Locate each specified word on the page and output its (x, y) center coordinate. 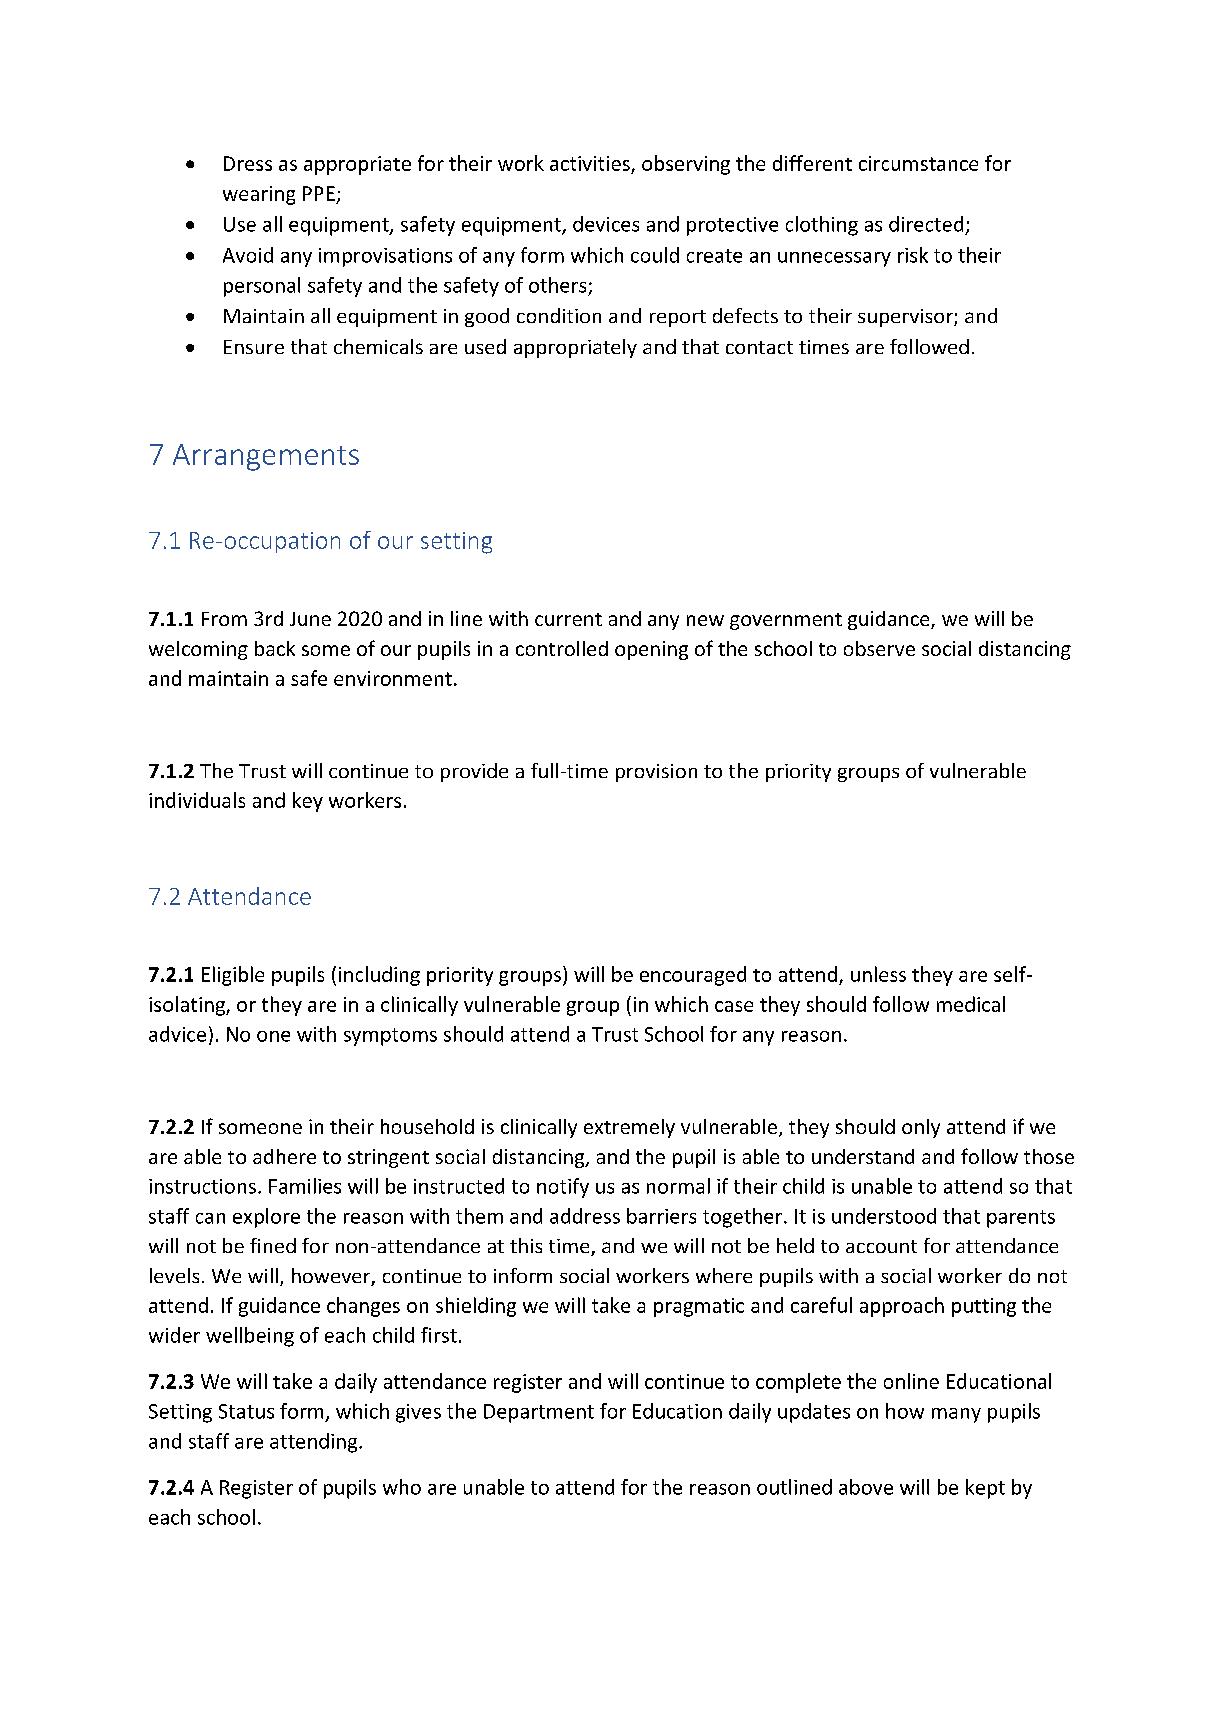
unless (878, 974)
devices (606, 224)
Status (246, 1411)
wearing (259, 195)
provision (656, 773)
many (956, 1415)
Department (539, 1413)
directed (926, 224)
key (308, 802)
